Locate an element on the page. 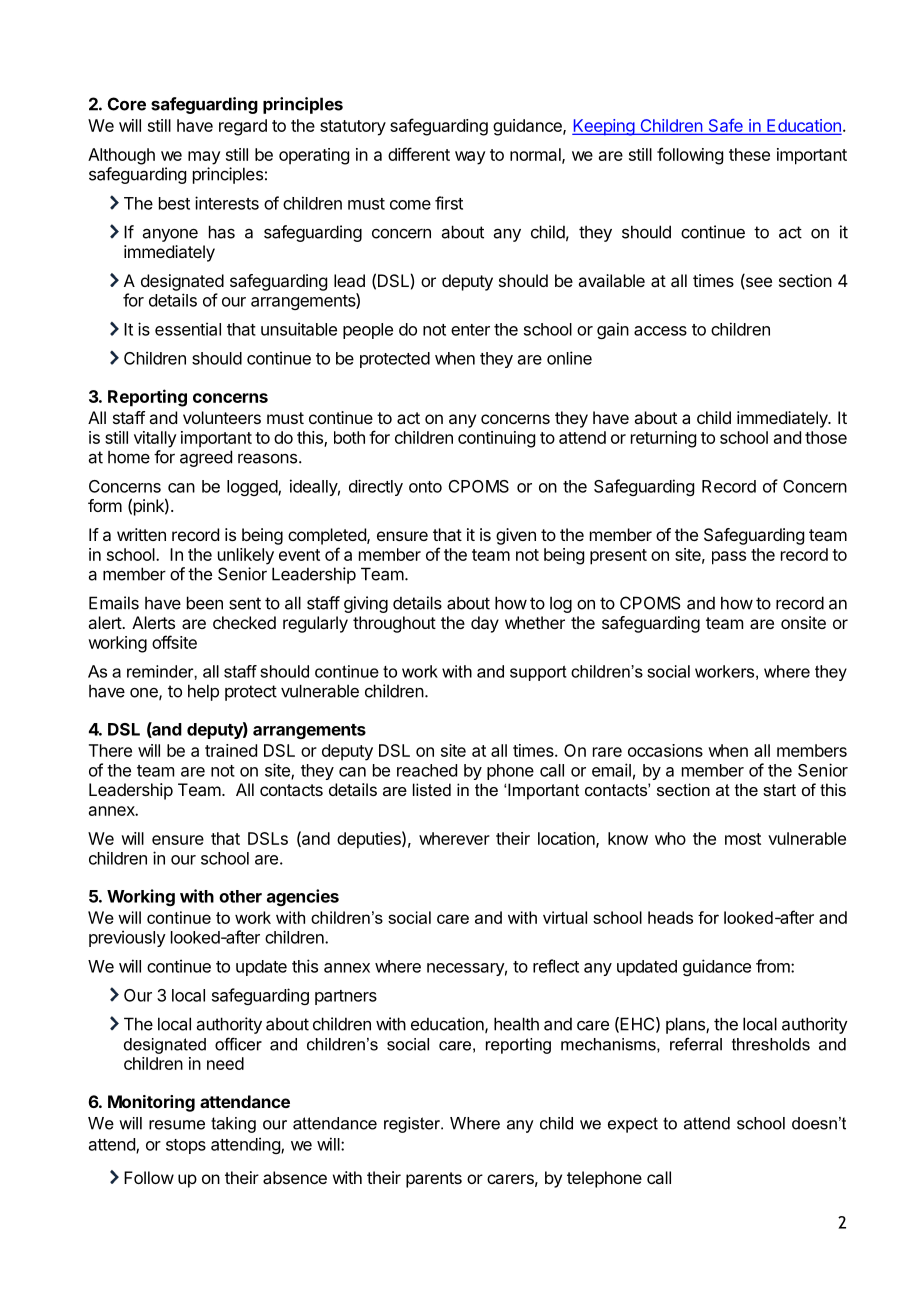  pass is located at coordinates (729, 558).
